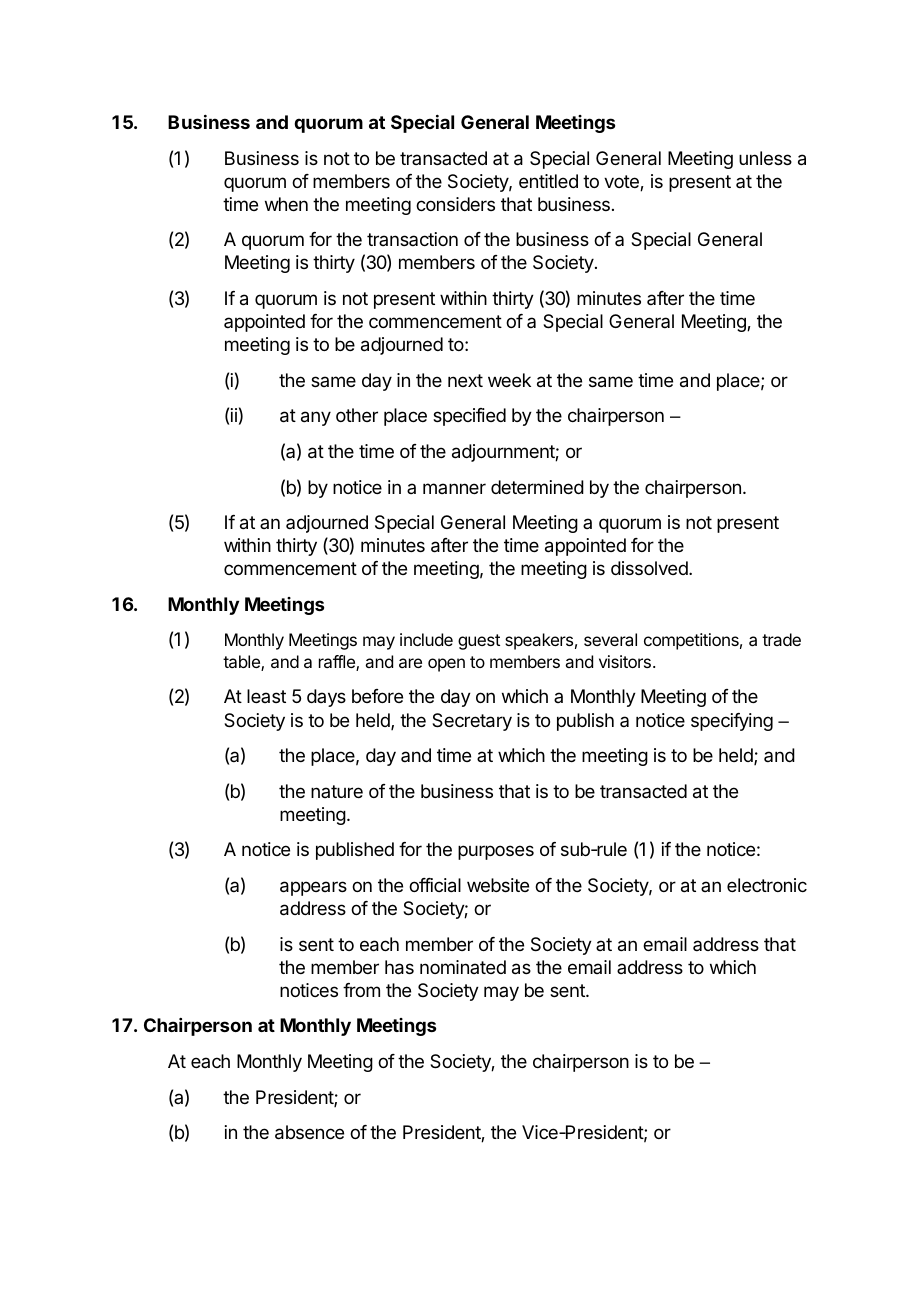 The width and height of the document is (924, 1308). Describe the element at coordinates (286, 204) in the document. I see `when` at that location.
